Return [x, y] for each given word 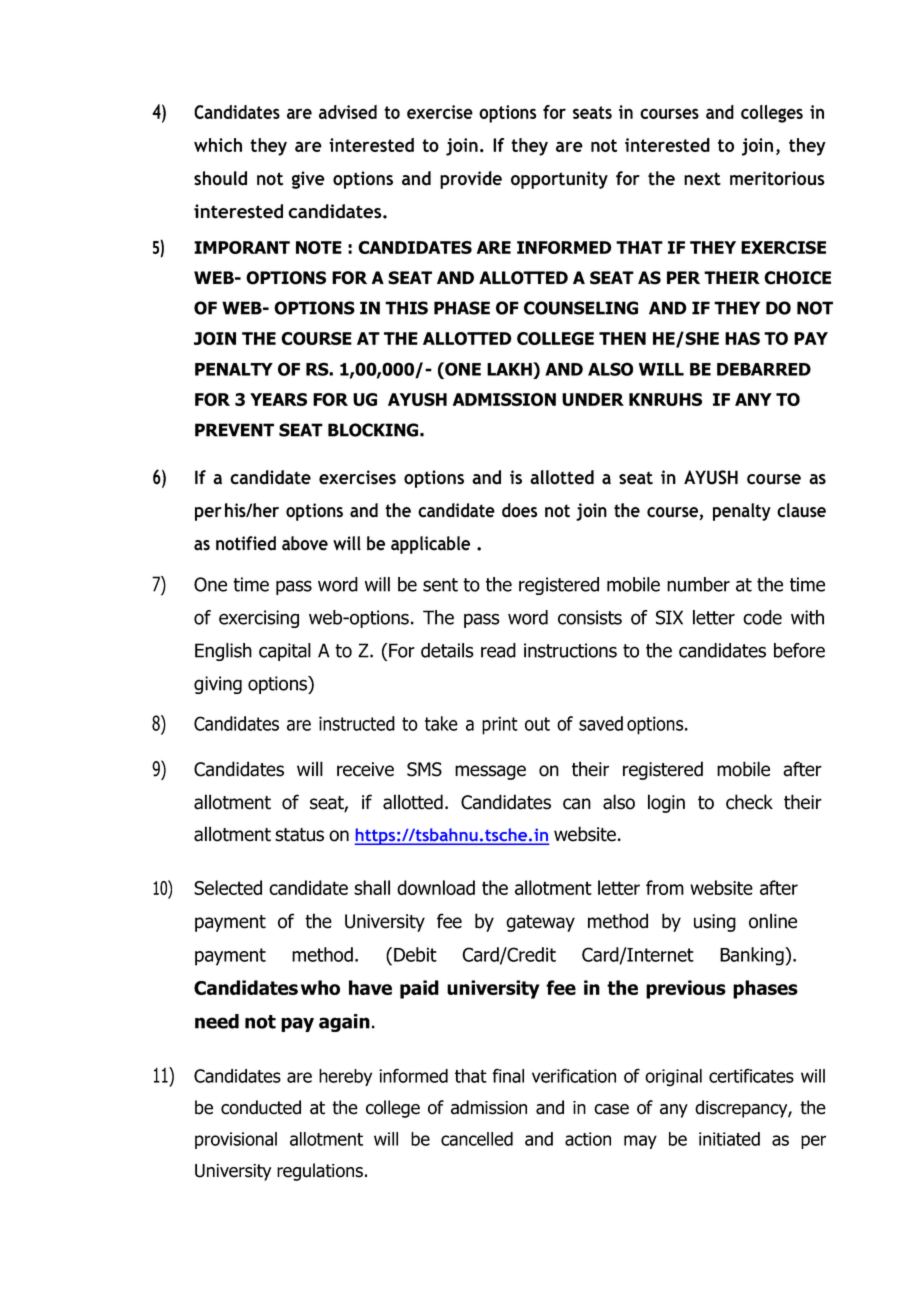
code [762, 617]
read [498, 650]
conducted [261, 1107]
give [308, 180]
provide [471, 180]
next [702, 179]
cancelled [477, 1139]
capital [285, 652]
